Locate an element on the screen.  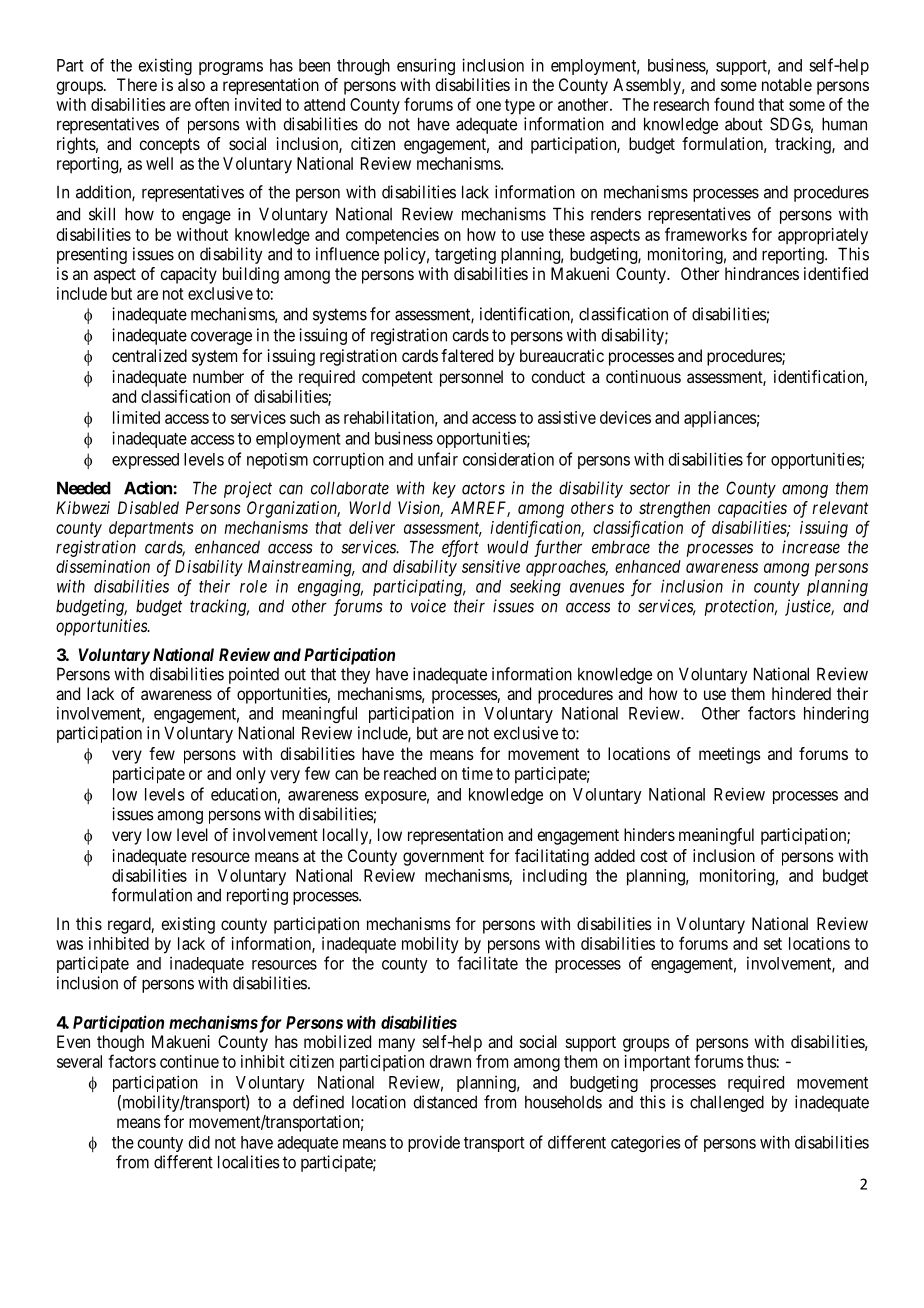
found is located at coordinates (734, 104).
